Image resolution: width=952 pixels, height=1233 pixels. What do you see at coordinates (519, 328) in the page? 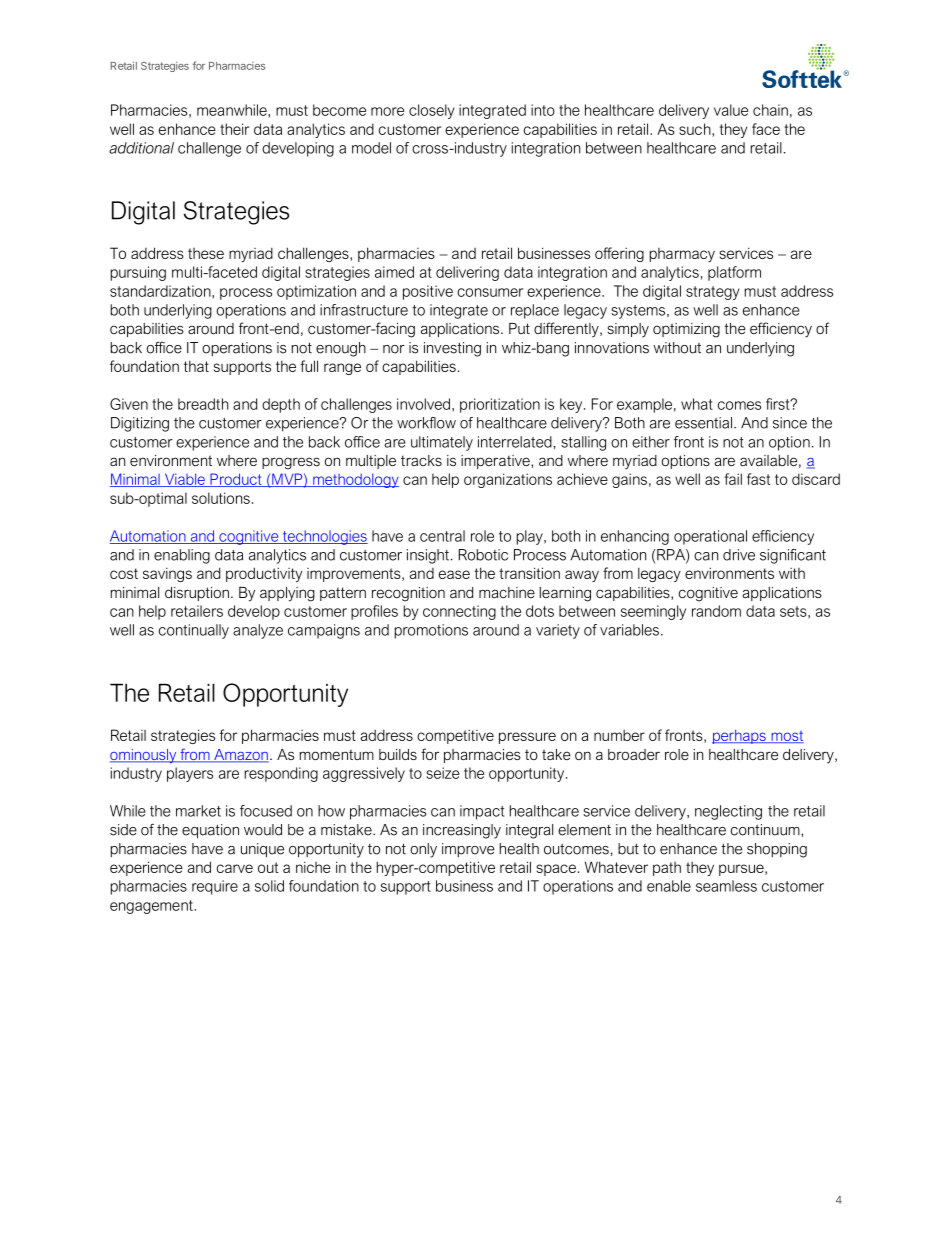
I see `Put` at bounding box center [519, 328].
